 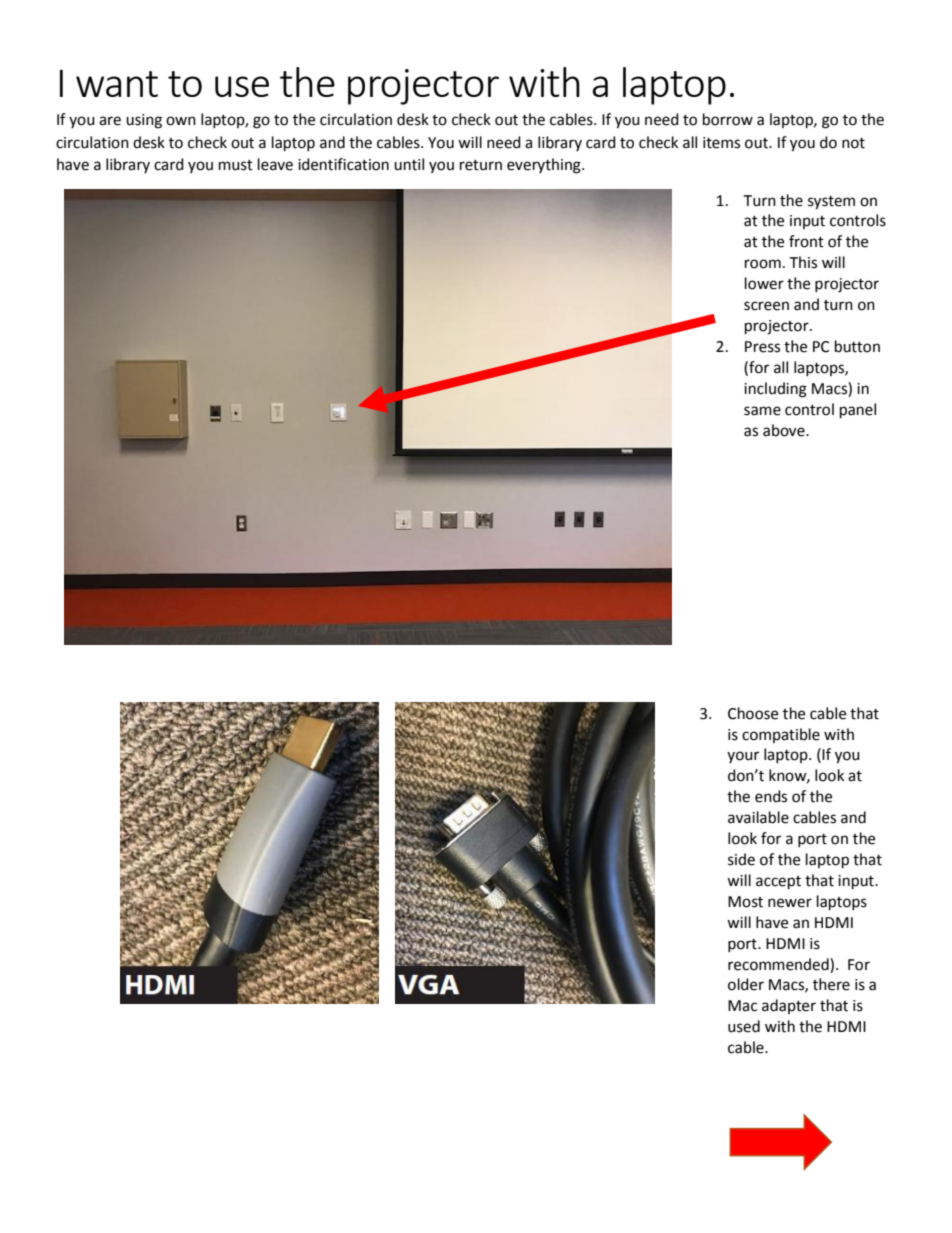 I want to click on ends, so click(x=771, y=796).
